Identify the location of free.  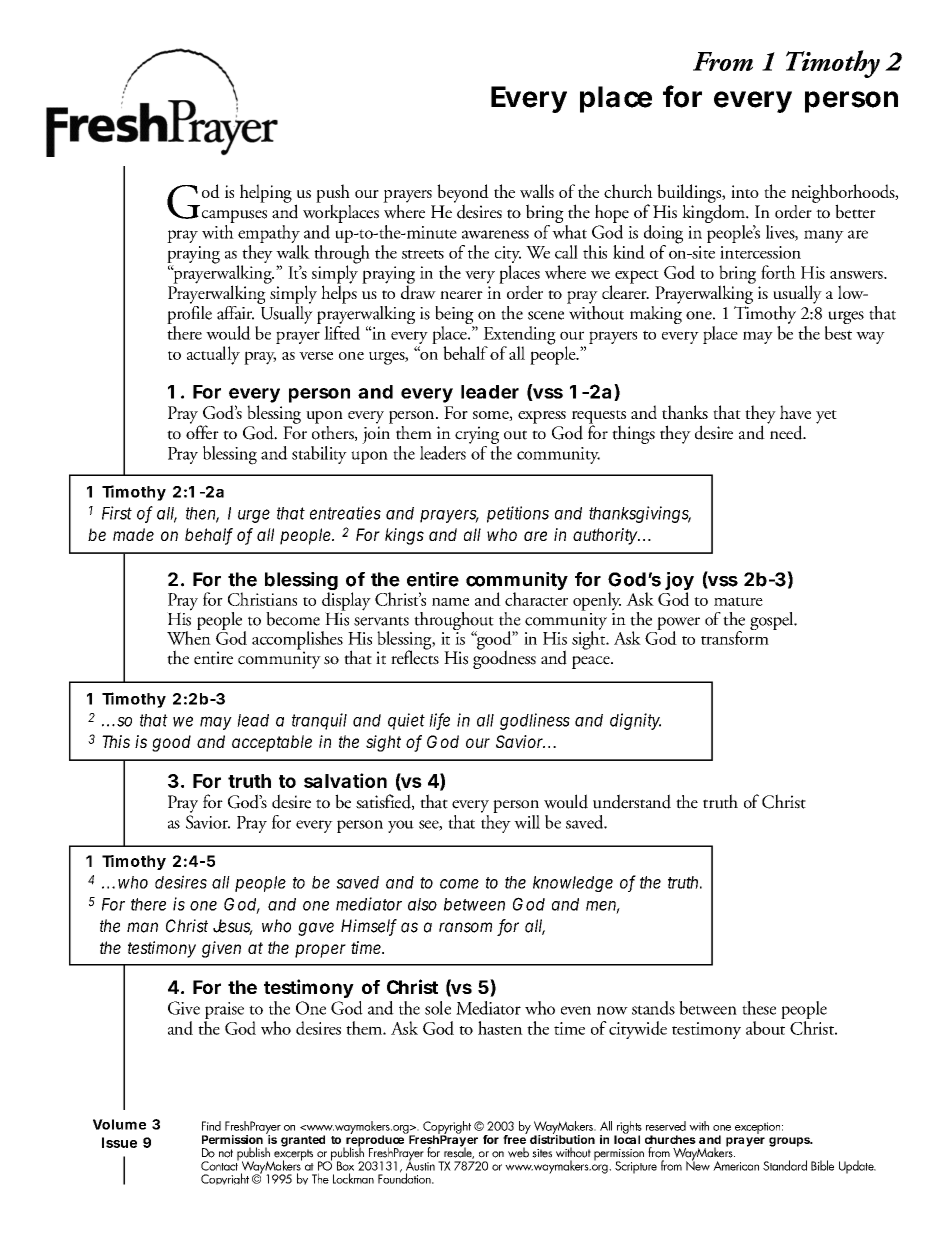
(515, 1138).
